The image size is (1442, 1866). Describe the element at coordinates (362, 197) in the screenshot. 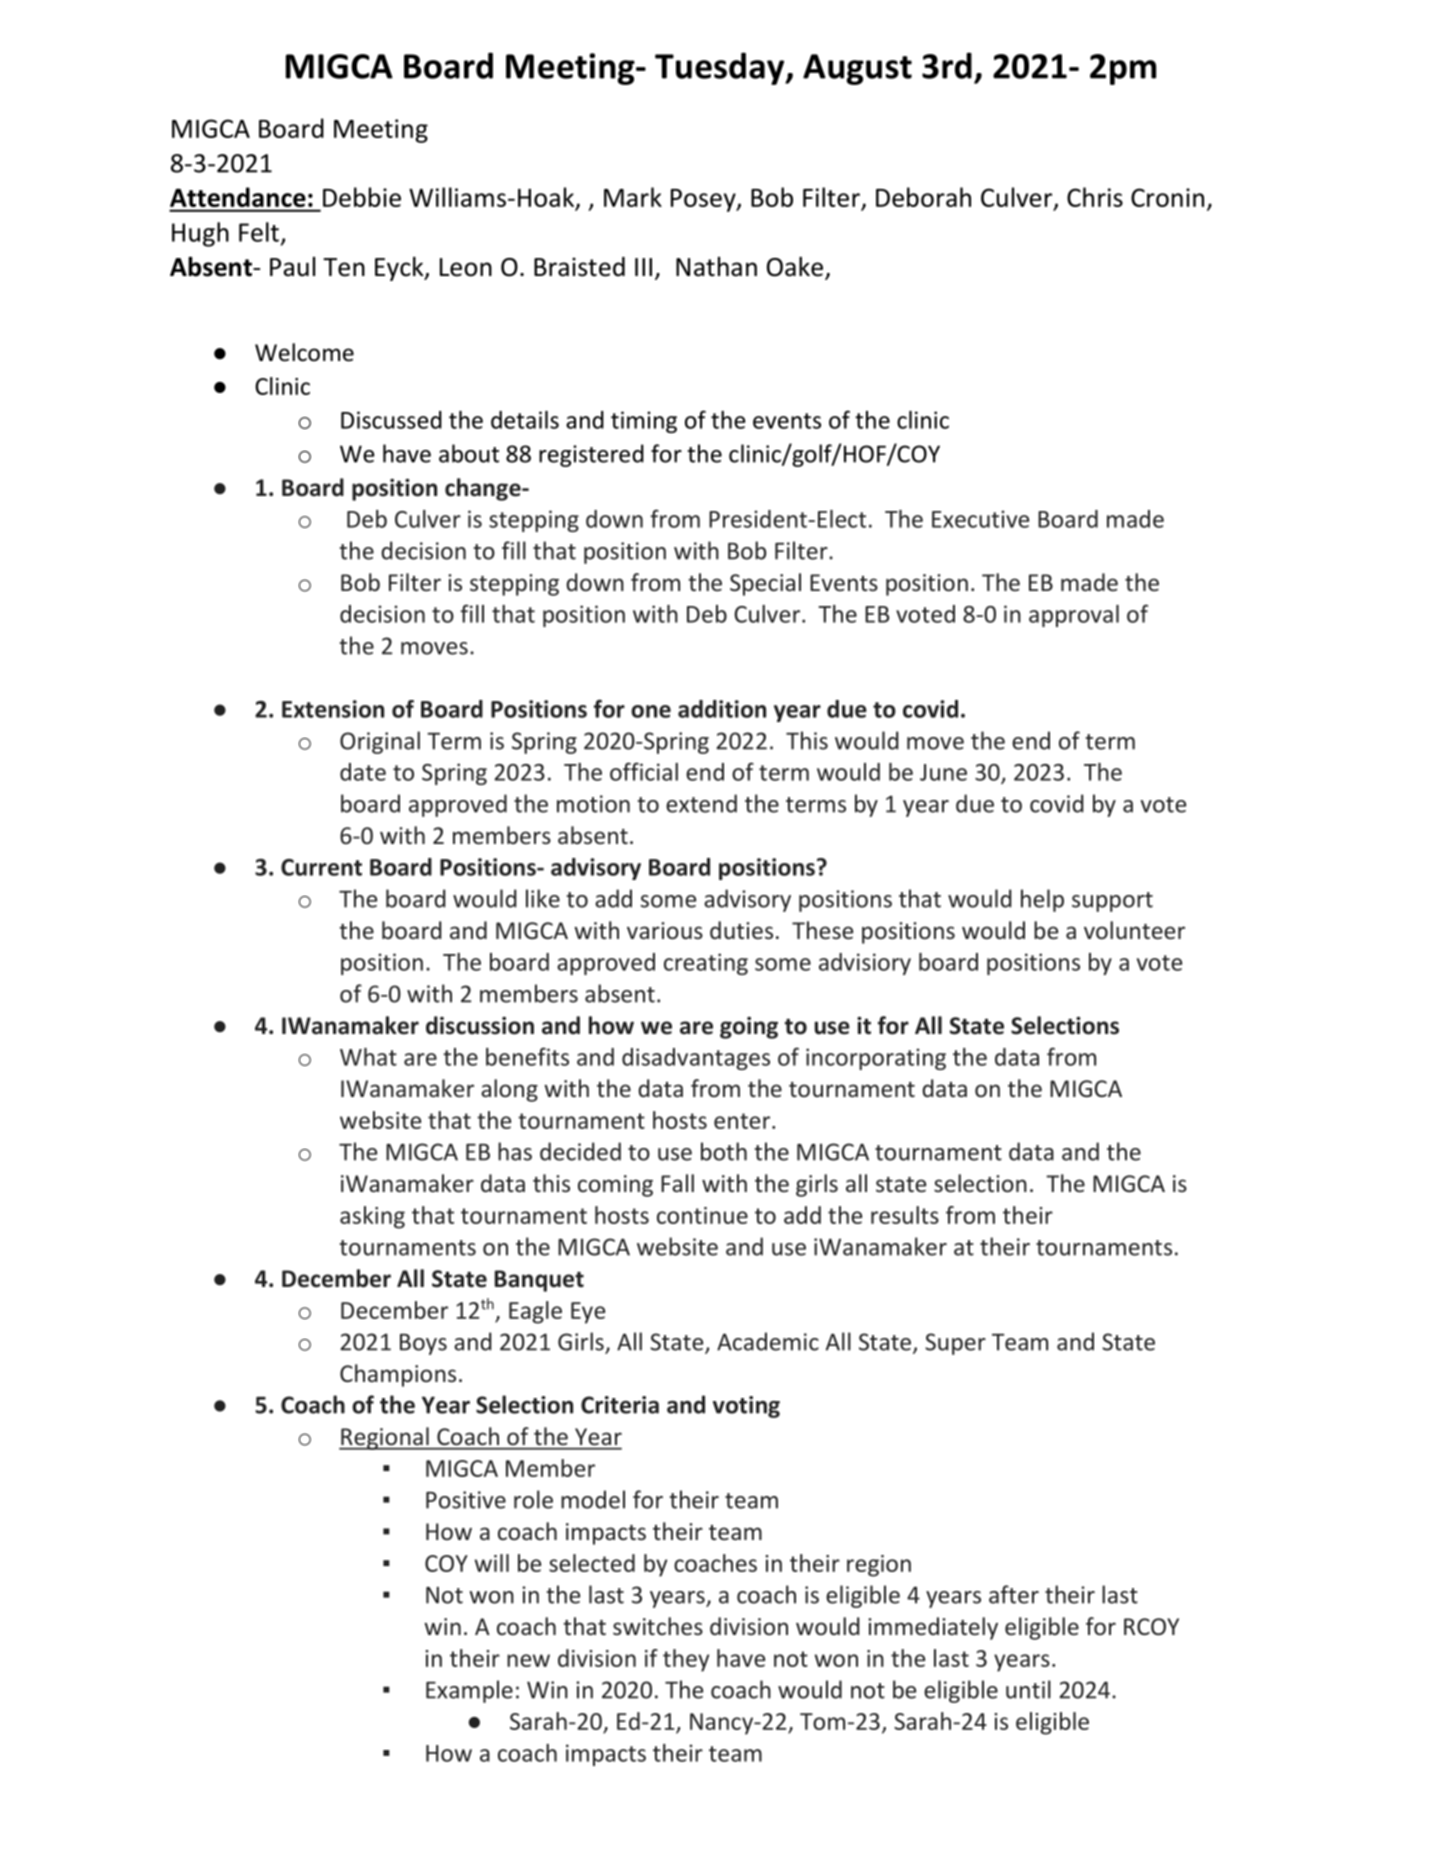

I see `Debbie` at that location.
